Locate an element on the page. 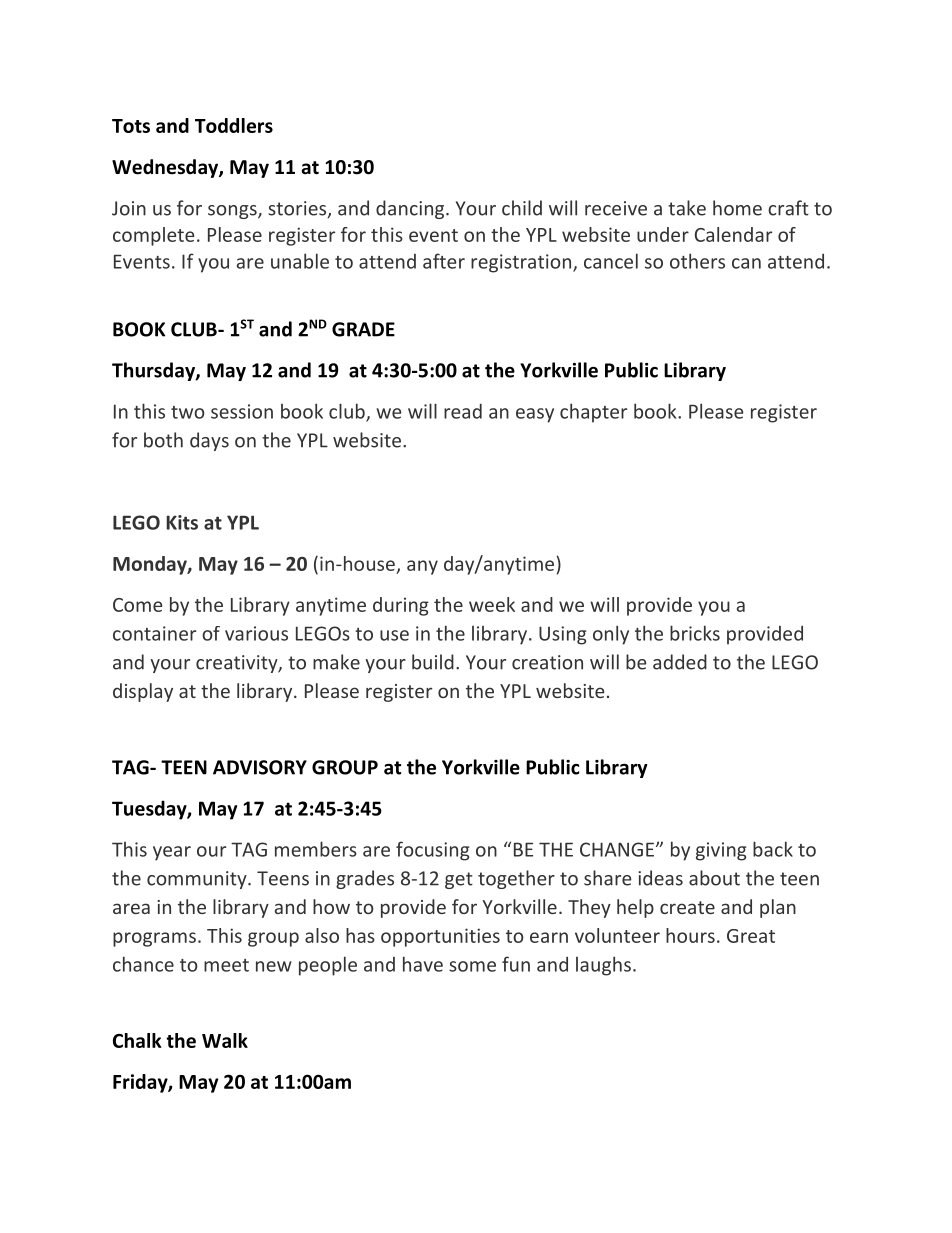 This image has width=952, height=1233. take is located at coordinates (687, 208).
